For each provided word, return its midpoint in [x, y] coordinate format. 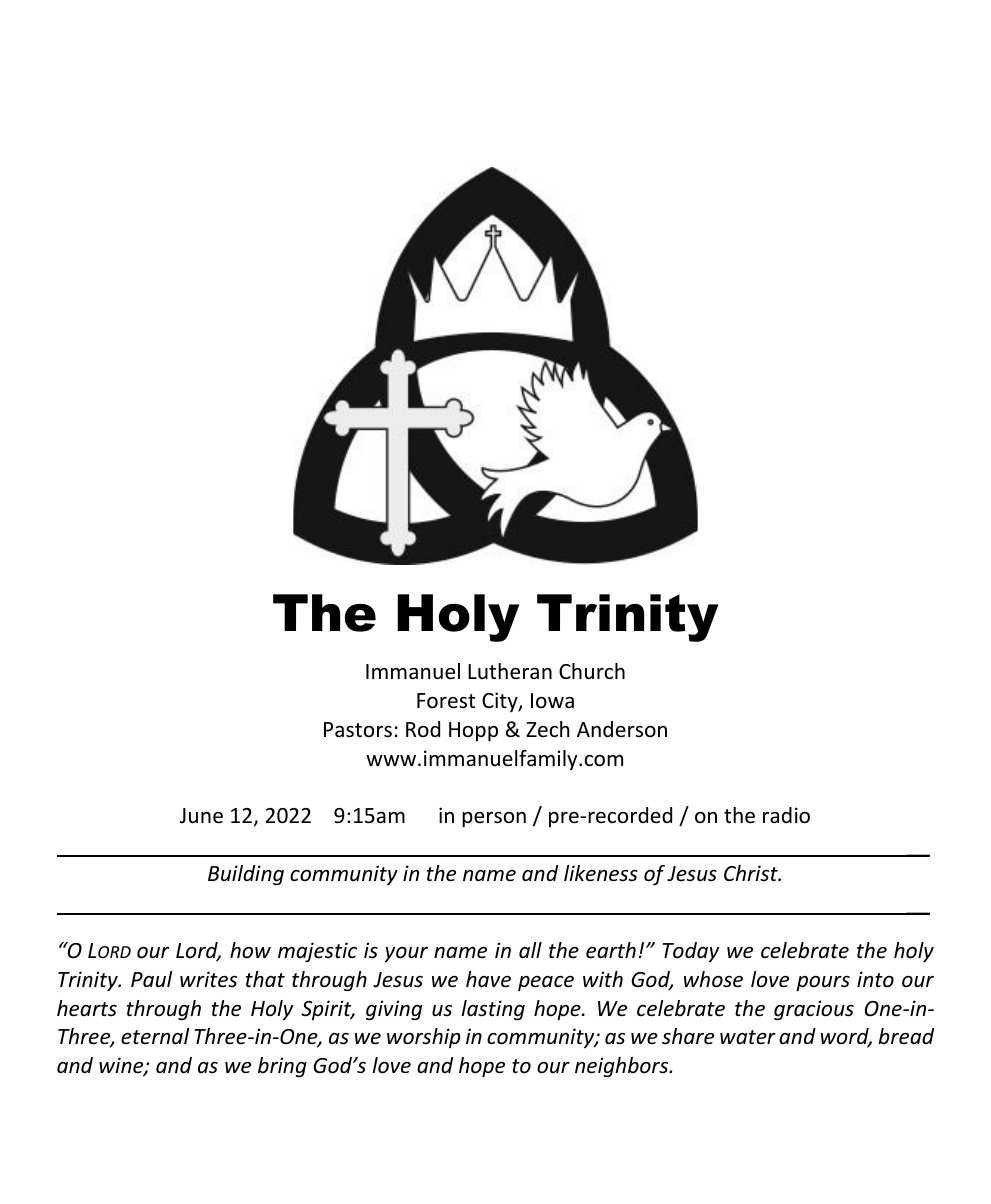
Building [246, 875]
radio [786, 815]
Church [592, 671]
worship [424, 1038]
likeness [601, 873]
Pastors [358, 730]
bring [282, 1067]
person [494, 819]
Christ [752, 873]
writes [208, 979]
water [748, 1037]
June [201, 816]
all [530, 950]
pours [823, 984]
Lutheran [510, 671]
